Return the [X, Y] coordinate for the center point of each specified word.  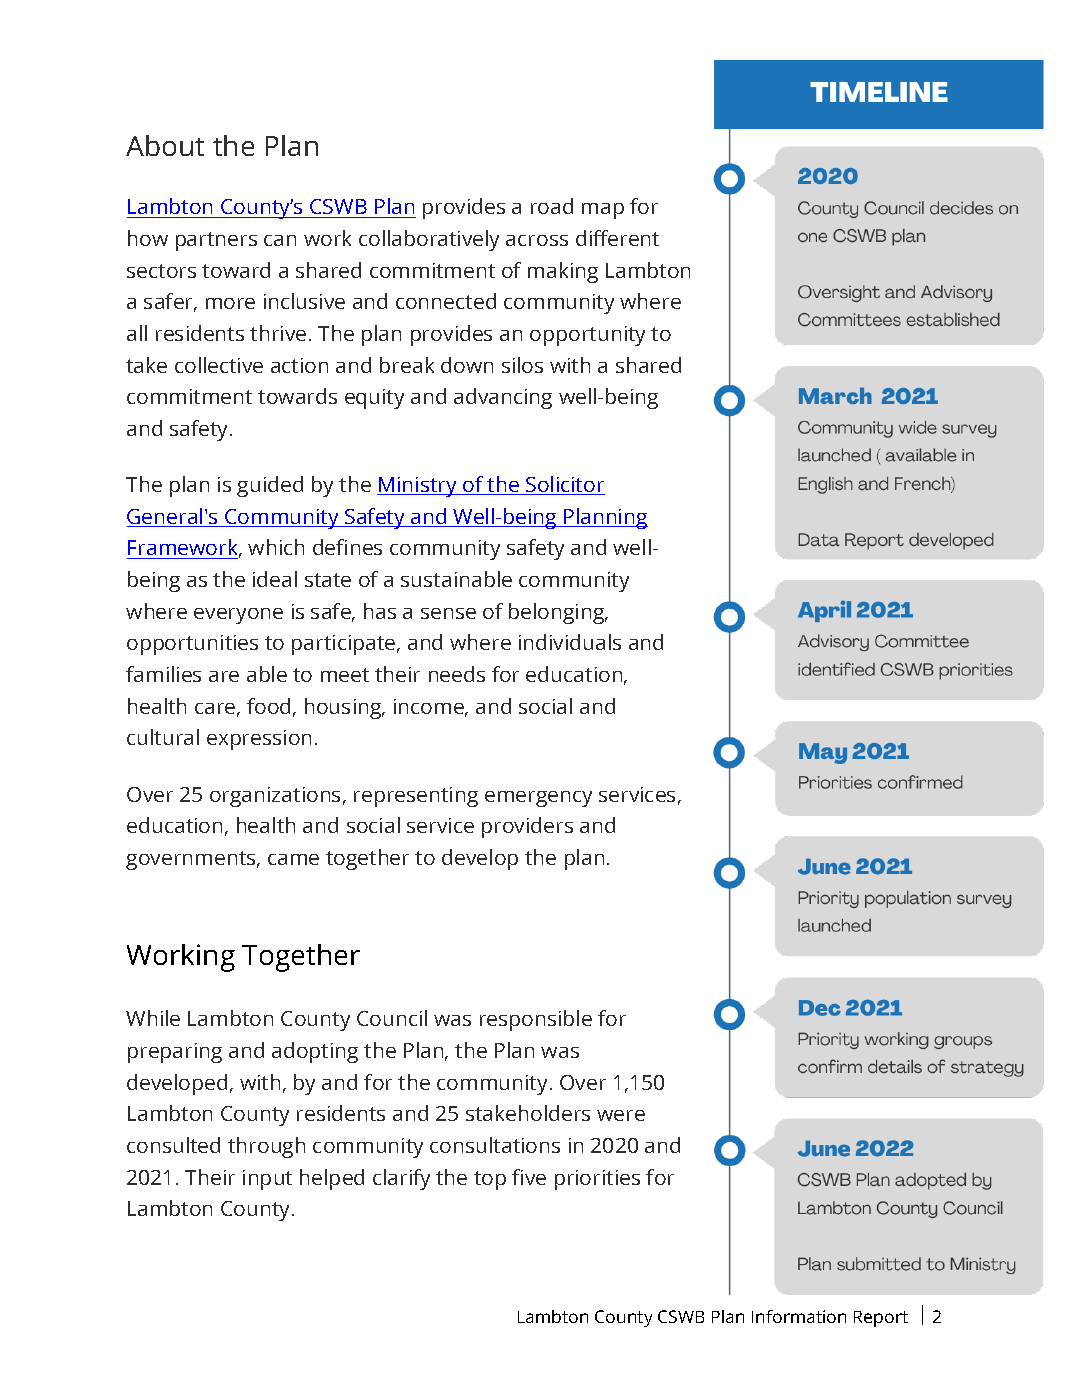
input [267, 1180]
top [490, 1180]
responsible [536, 1020]
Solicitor [564, 485]
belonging [558, 613]
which [276, 547]
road [552, 206]
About [165, 145]
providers [527, 827]
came [293, 859]
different [617, 238]
